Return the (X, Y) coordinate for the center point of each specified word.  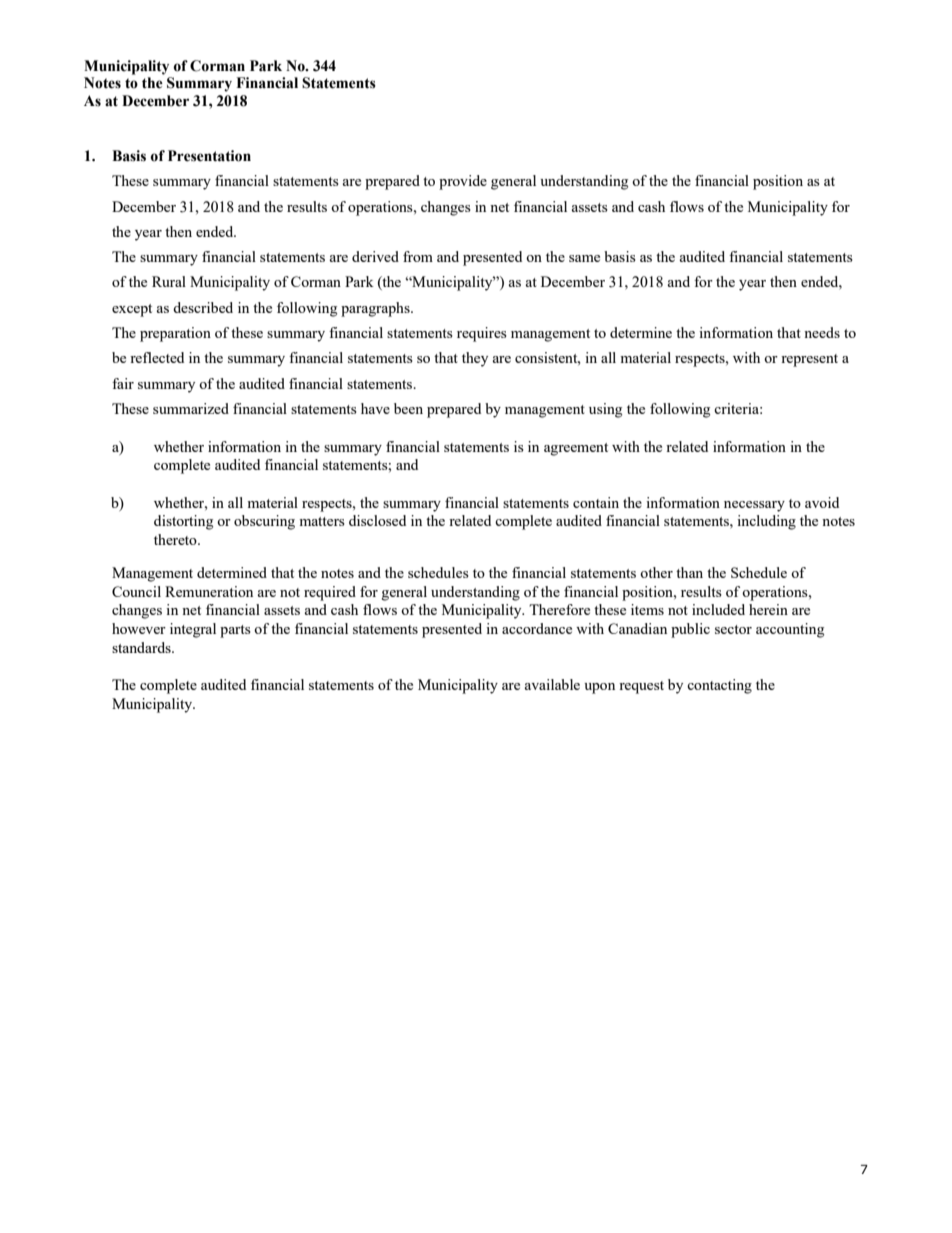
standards (142, 647)
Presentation (209, 156)
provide (463, 182)
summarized (191, 408)
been (408, 408)
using (605, 410)
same (584, 258)
